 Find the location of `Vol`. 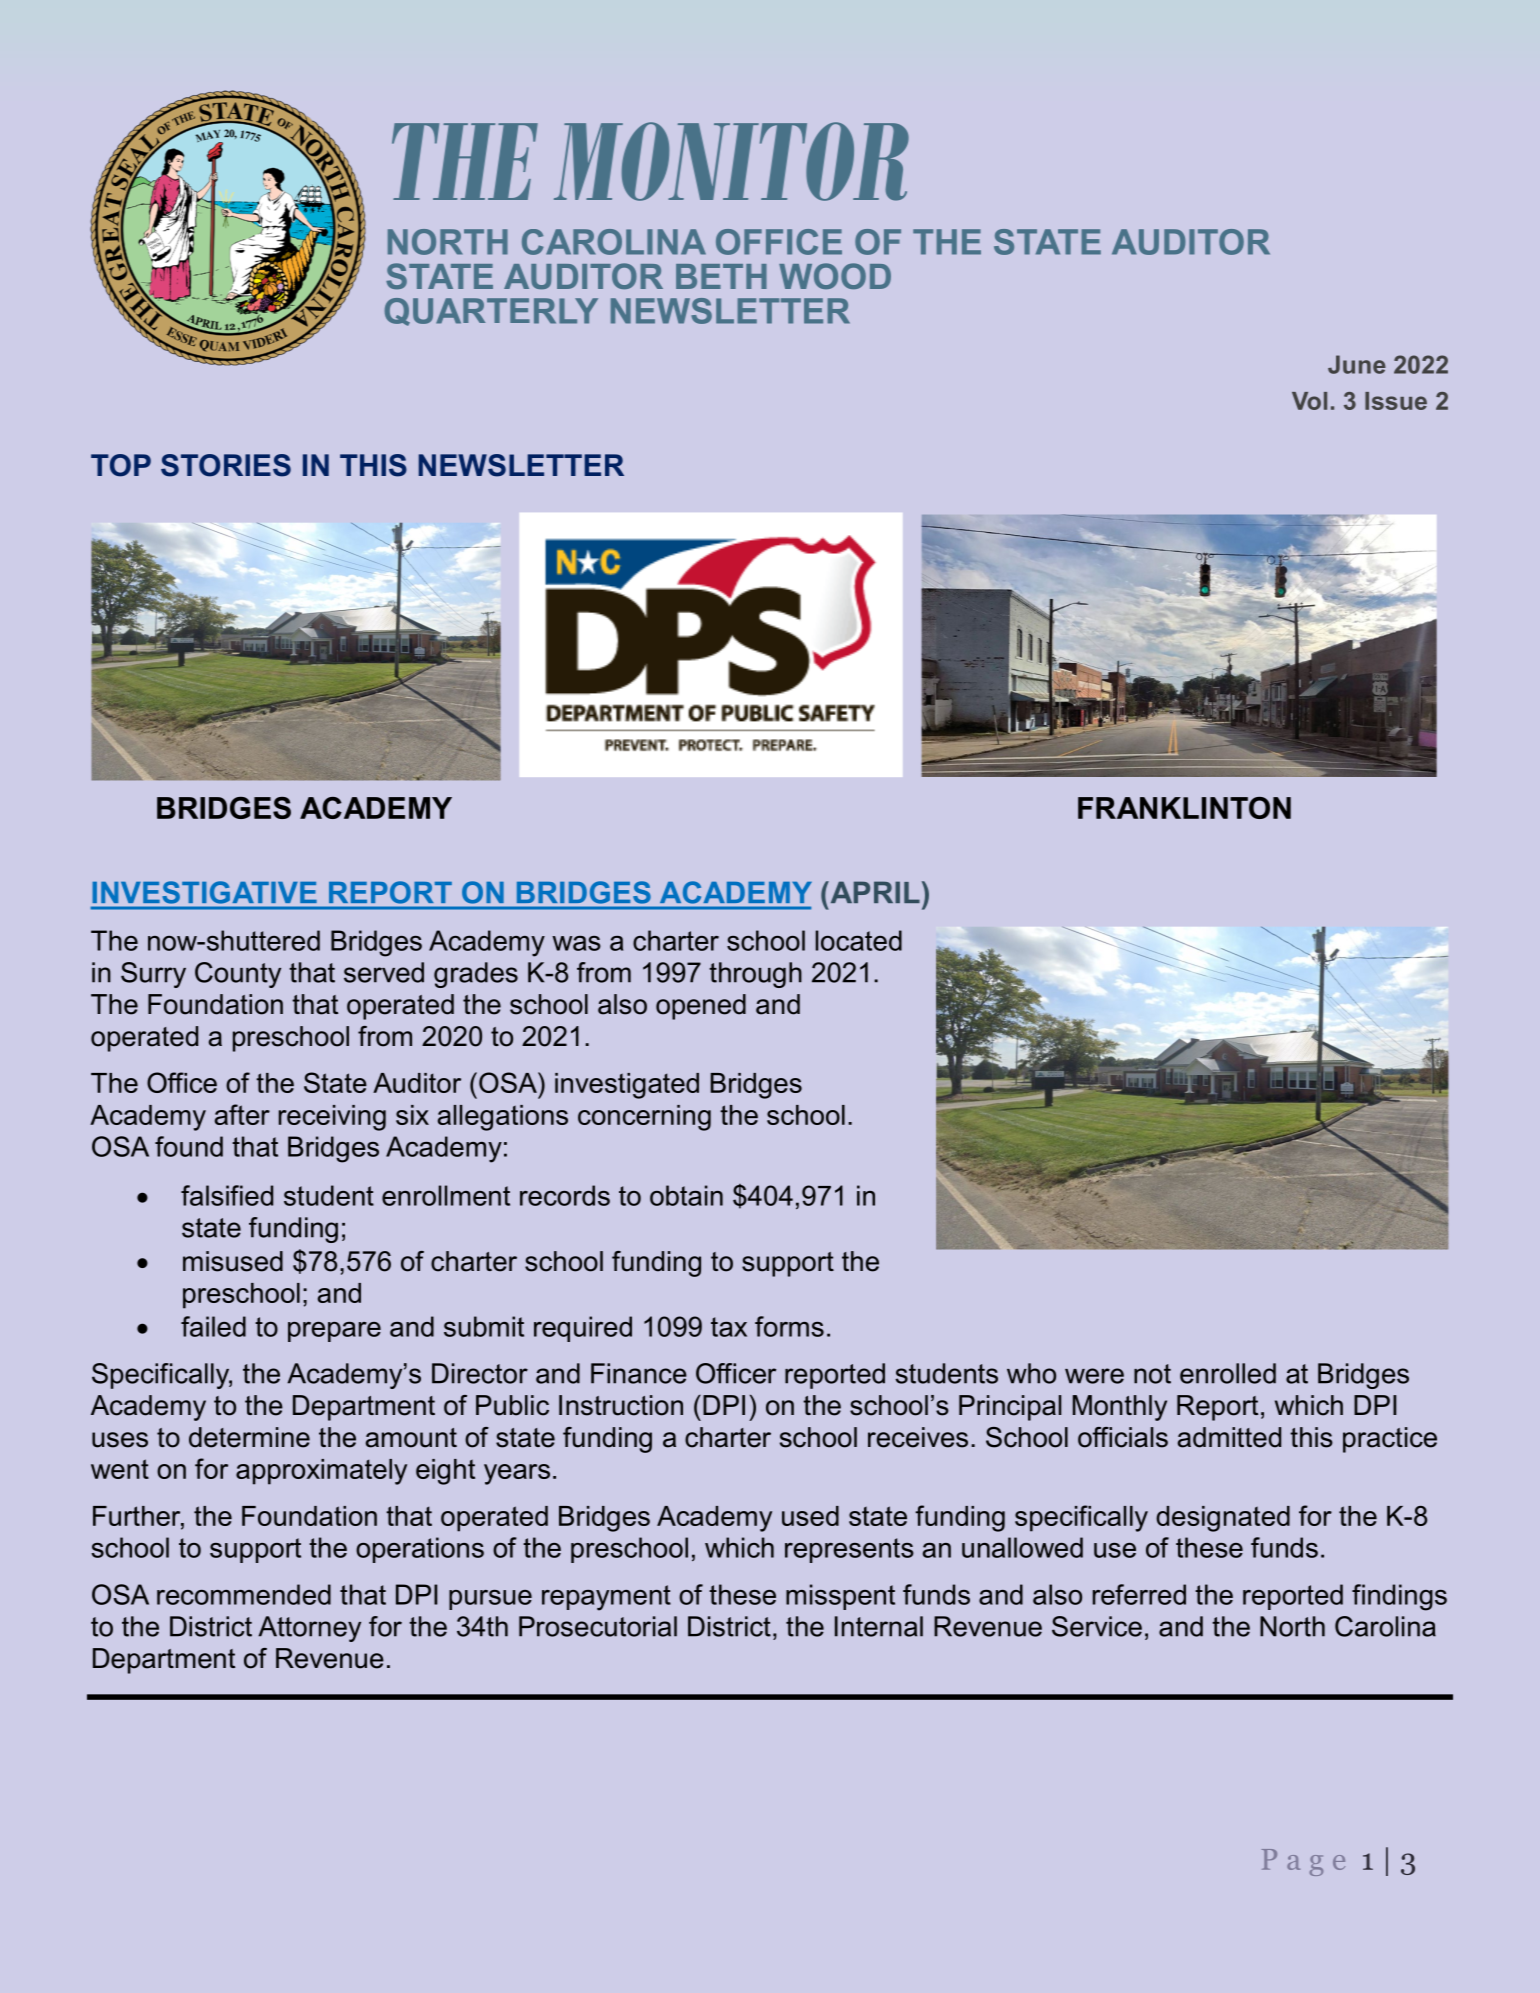

Vol is located at coordinates (1309, 401).
